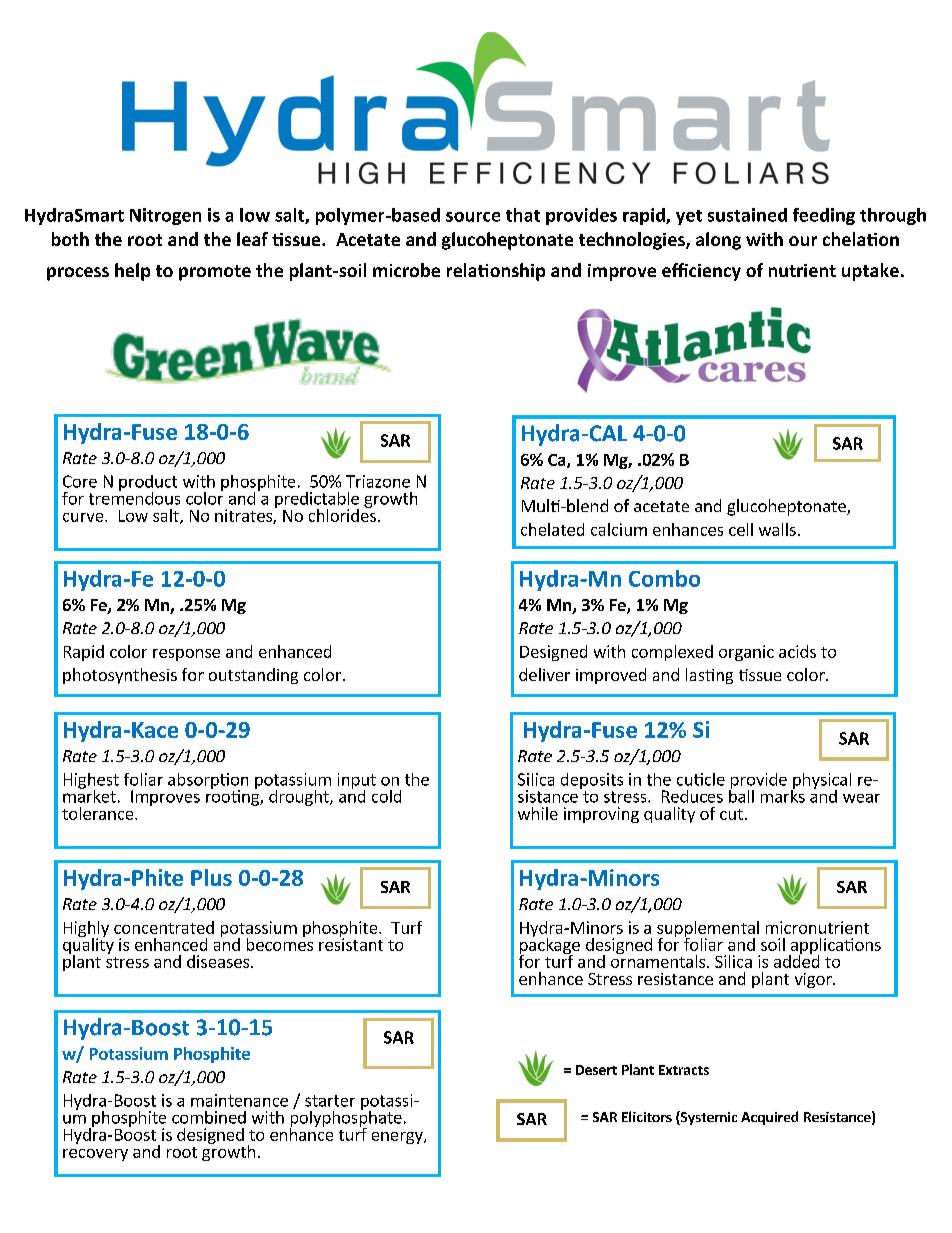 The width and height of the screenshot is (952, 1233). What do you see at coordinates (550, 945) in the screenshot?
I see `package` at bounding box center [550, 945].
